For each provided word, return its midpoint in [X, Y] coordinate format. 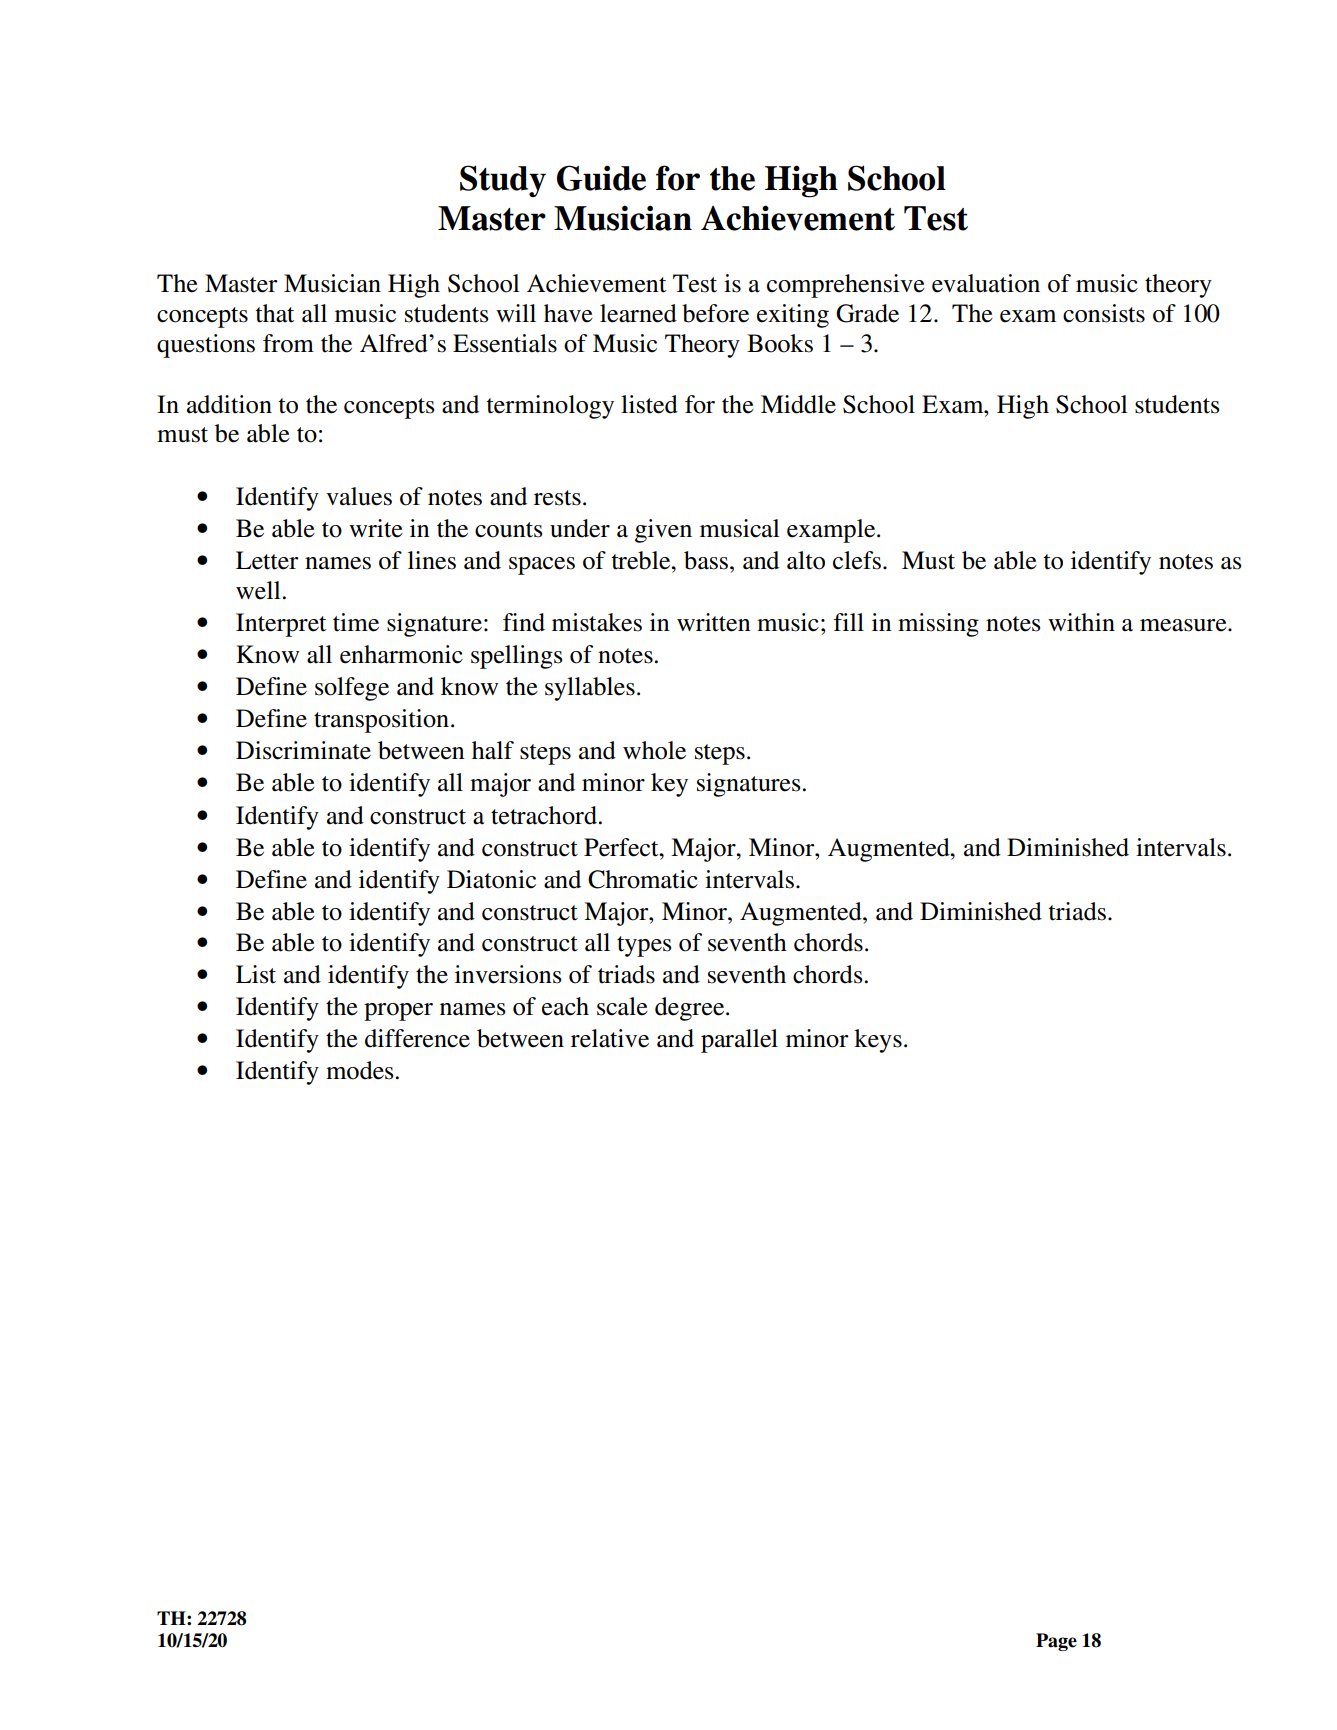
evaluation [986, 283]
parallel [739, 1041]
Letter [267, 560]
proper [398, 1012]
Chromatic [643, 879]
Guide [601, 178]
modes [359, 1070]
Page [1056, 1642]
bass [706, 560]
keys [878, 1041]
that [275, 313]
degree [691, 1009]
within [1081, 622]
